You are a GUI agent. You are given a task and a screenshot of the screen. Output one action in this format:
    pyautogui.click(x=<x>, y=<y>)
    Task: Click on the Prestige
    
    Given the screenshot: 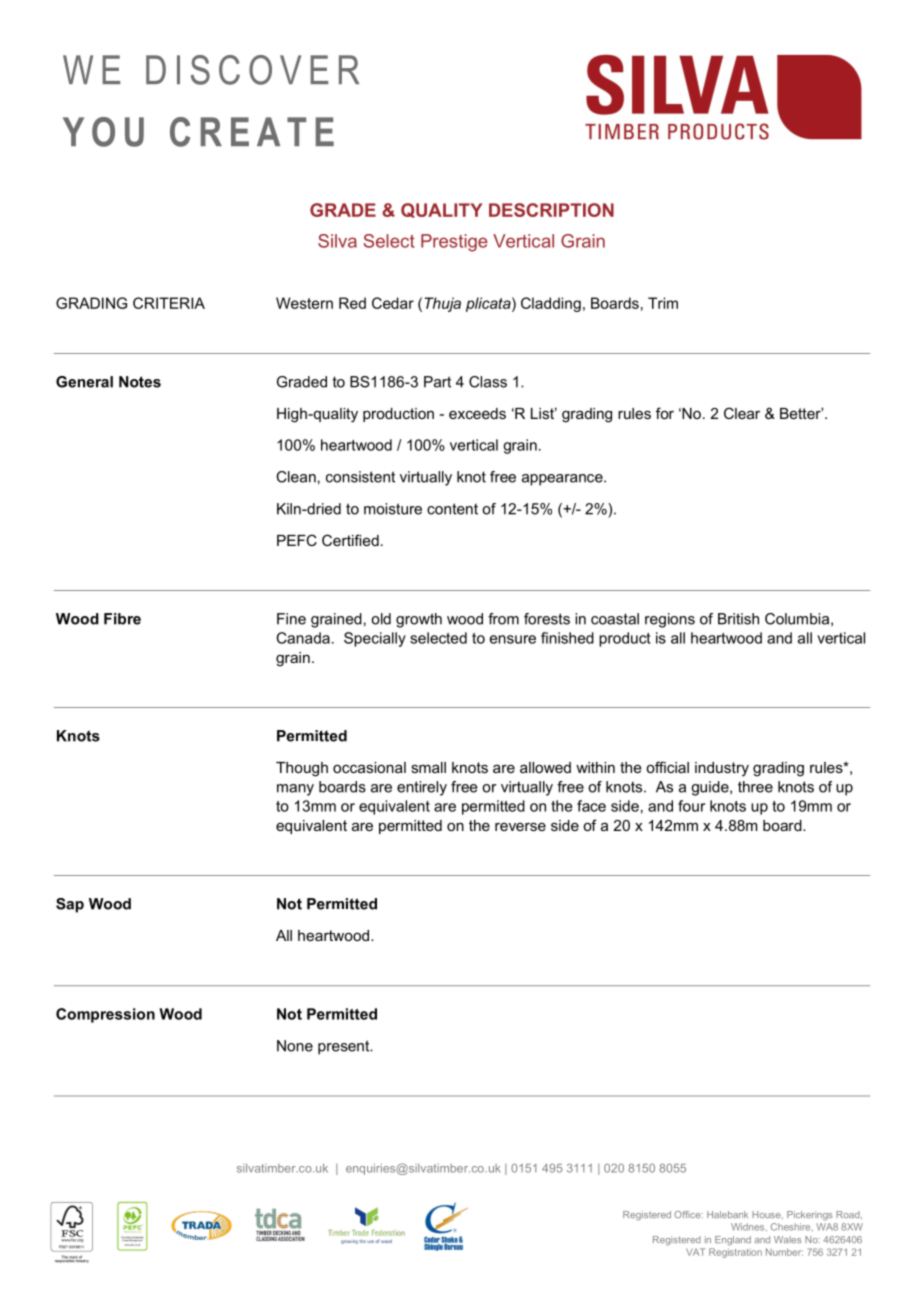 What is the action you would take?
    pyautogui.click(x=454, y=243)
